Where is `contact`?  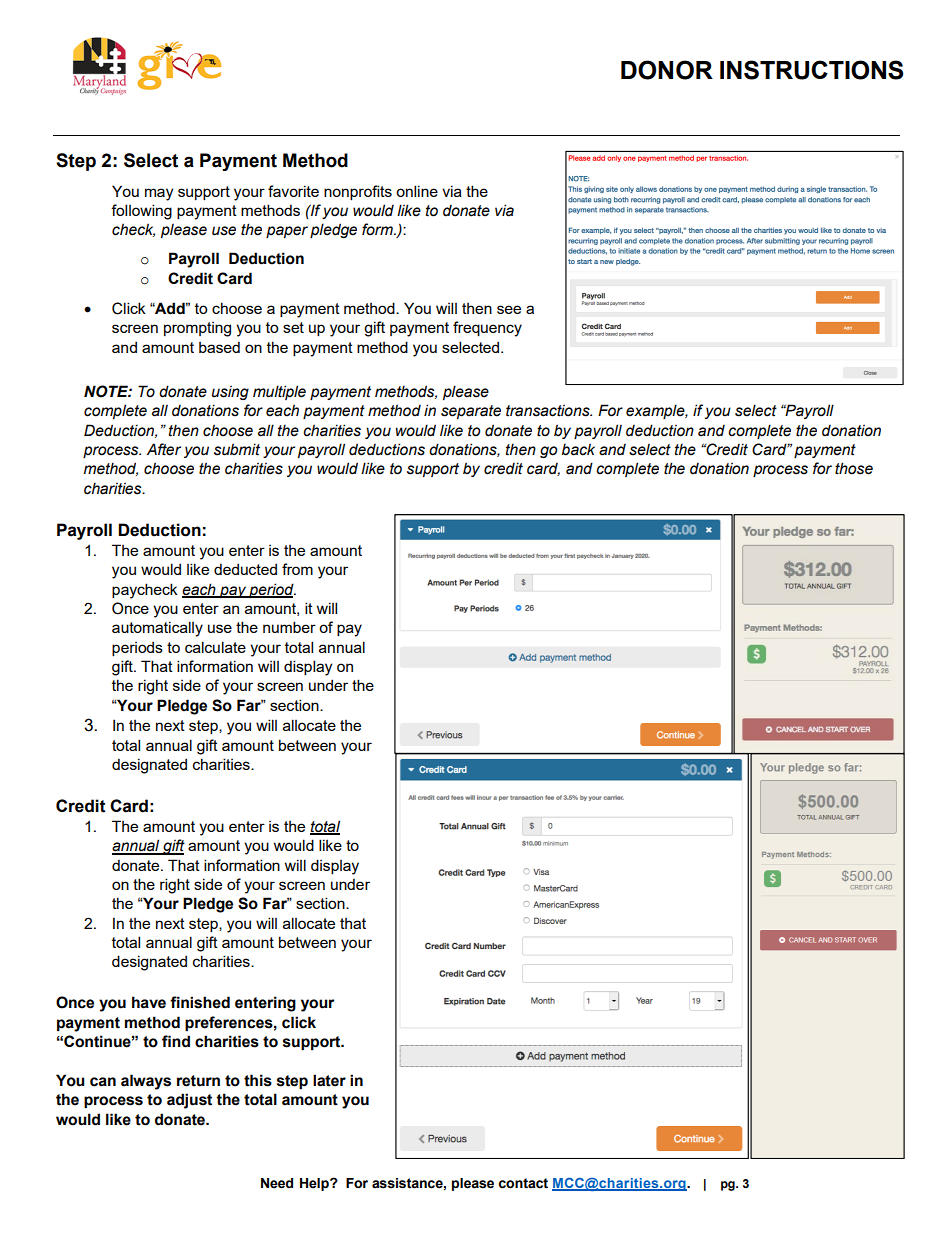
contact is located at coordinates (523, 1183).
